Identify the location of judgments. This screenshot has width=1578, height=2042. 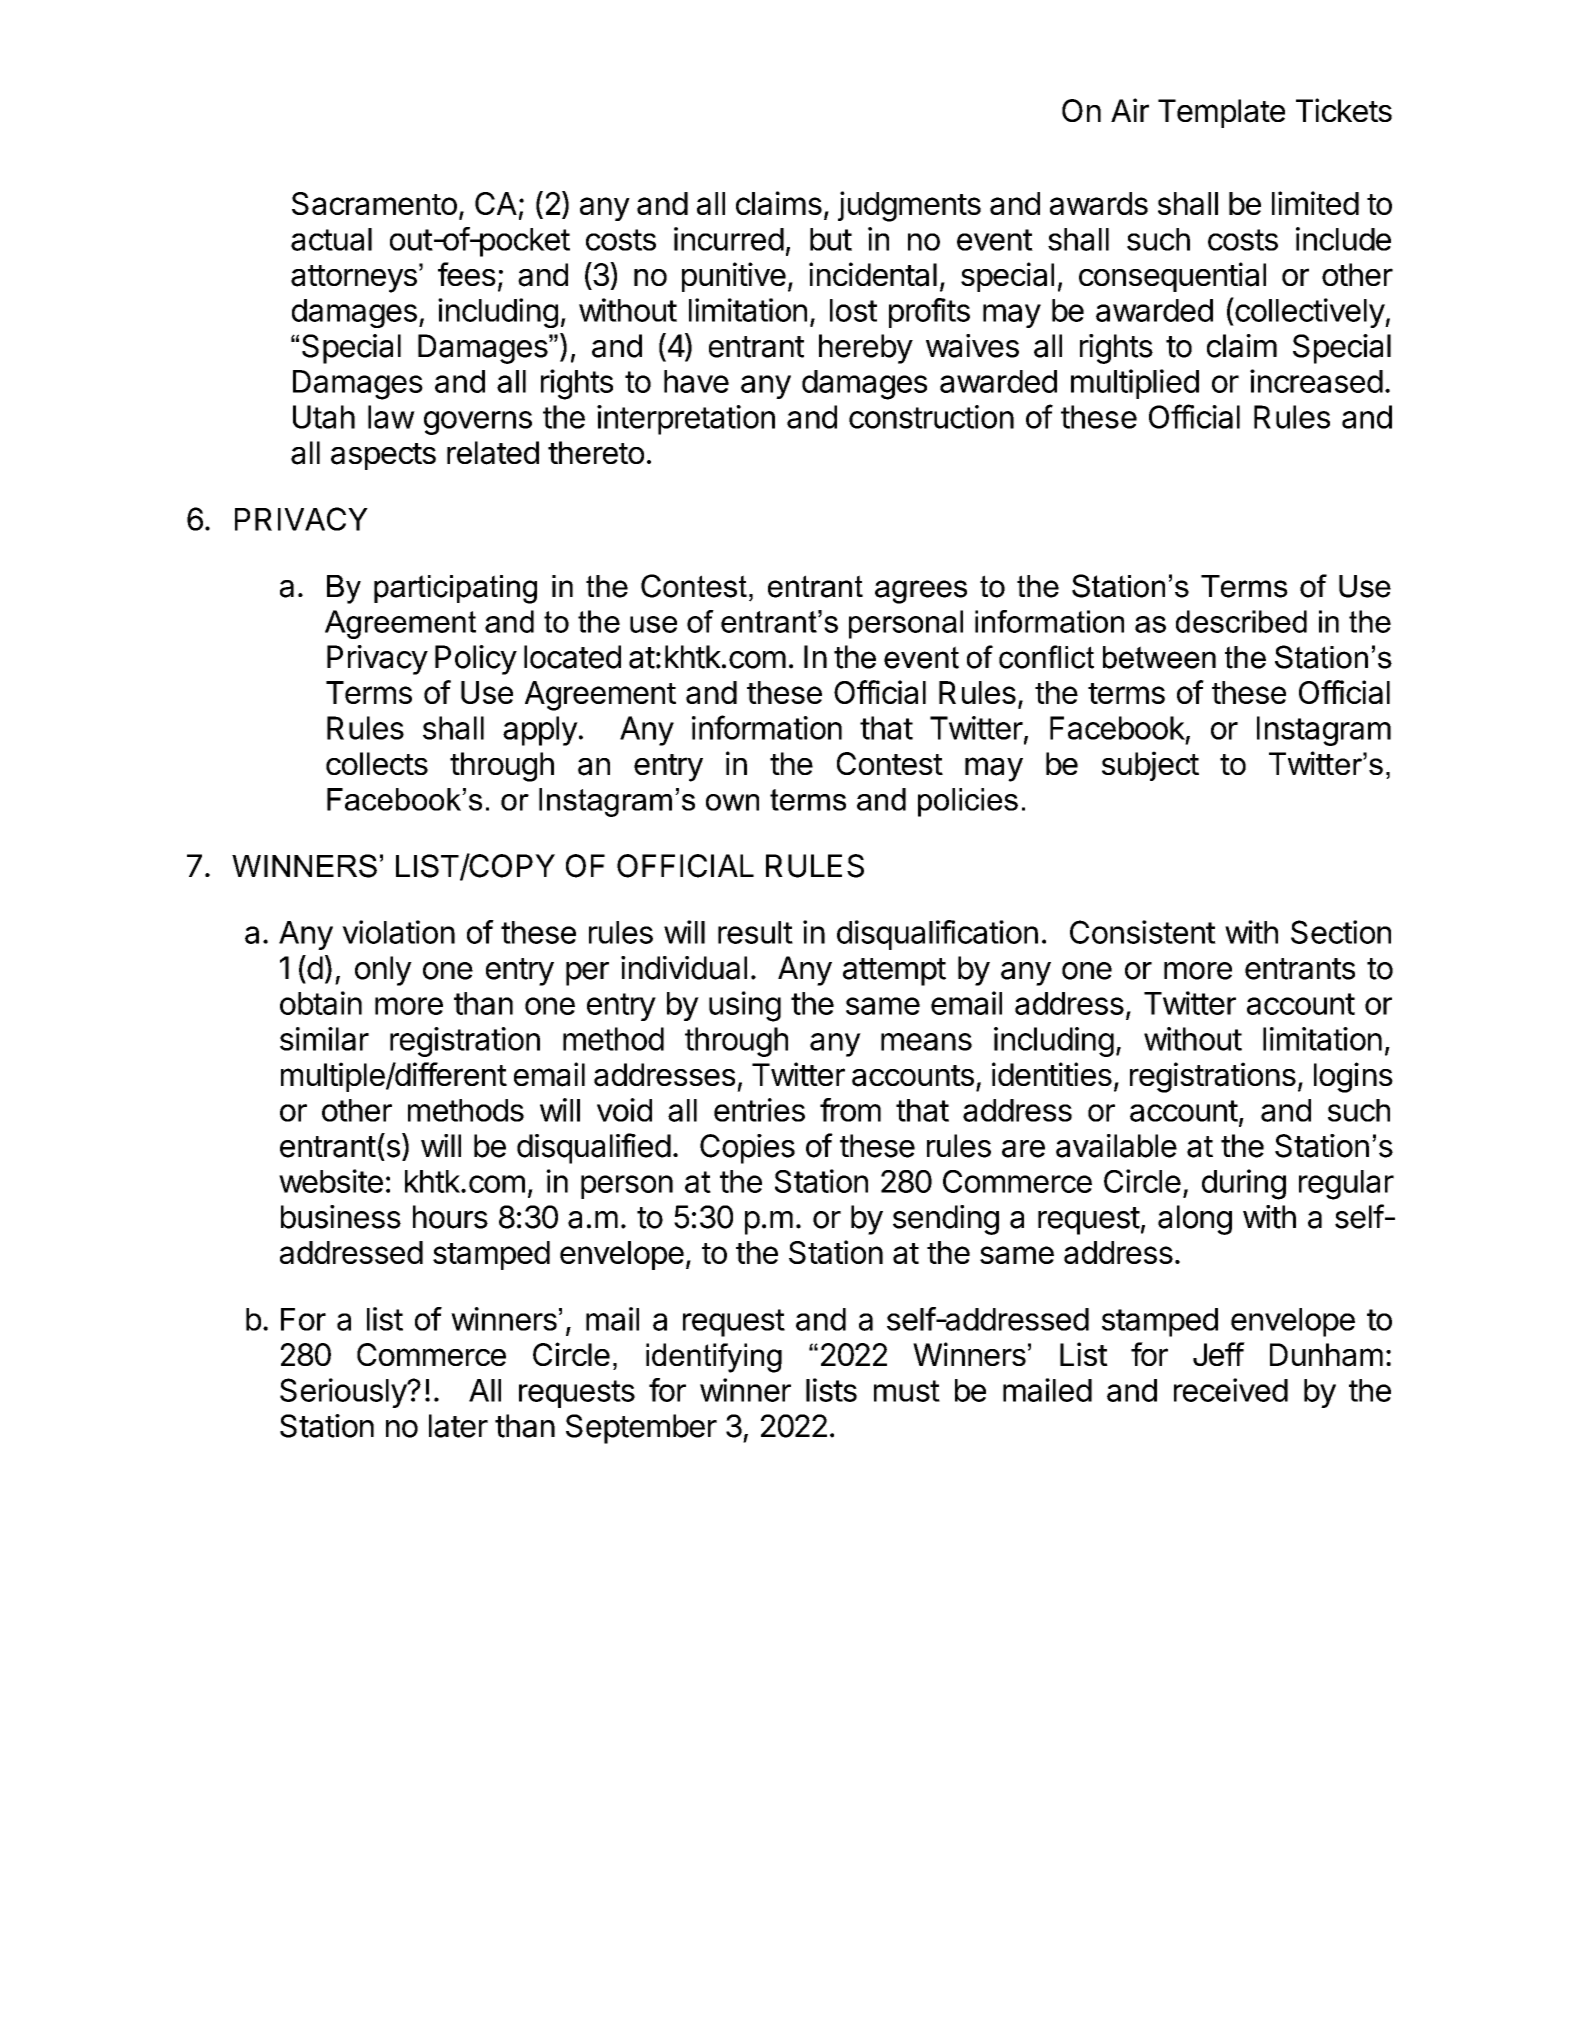
(909, 206).
